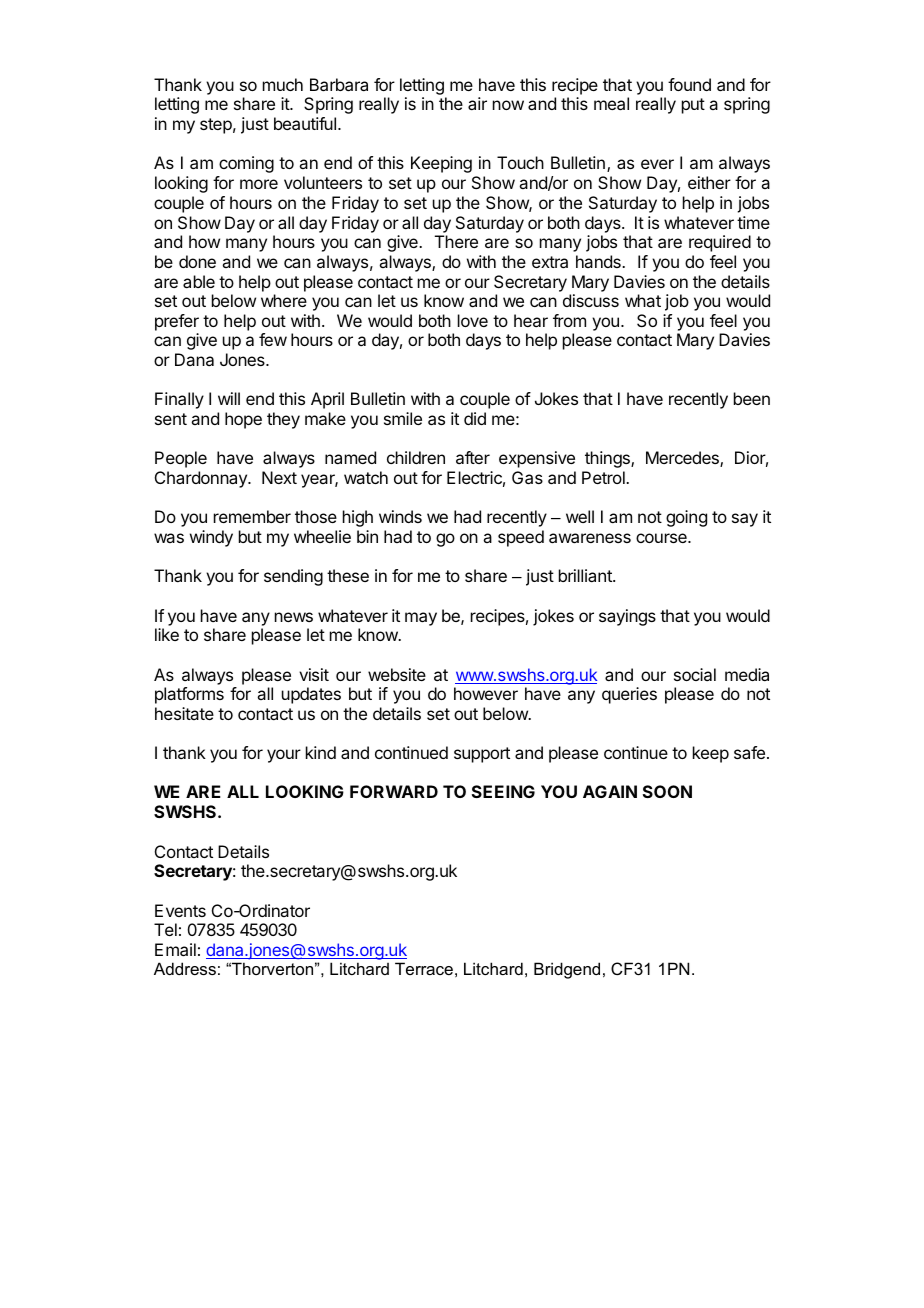 Image resolution: width=924 pixels, height=1308 pixels. Describe the element at coordinates (400, 516) in the image. I see `winds` at that location.
